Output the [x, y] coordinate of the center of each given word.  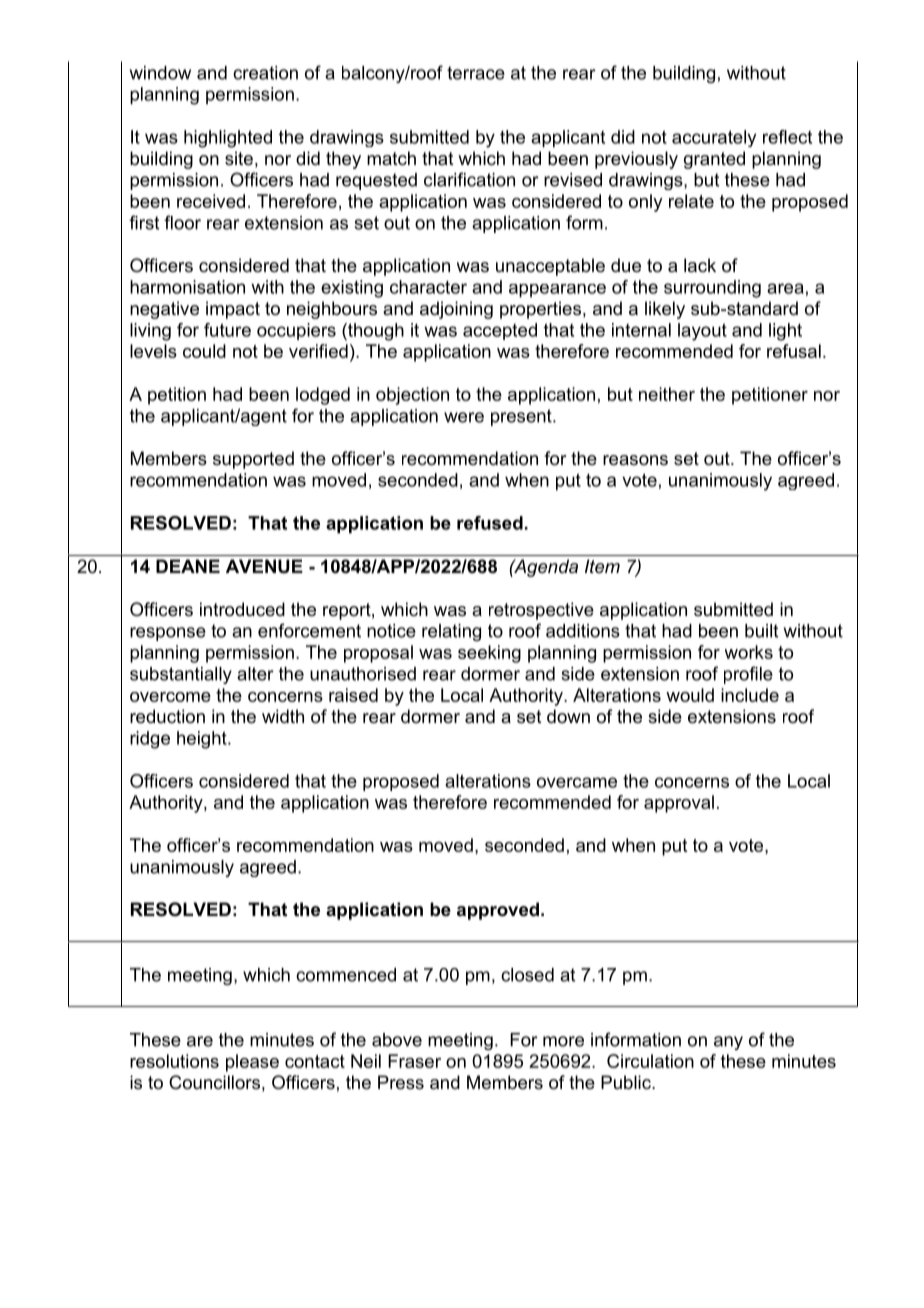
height [203, 740]
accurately [714, 138]
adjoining [456, 310]
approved [498, 911]
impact [233, 310]
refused [490, 523]
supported [253, 460]
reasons [635, 460]
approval [679, 804]
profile [748, 675]
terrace [476, 73]
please [252, 1063]
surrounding [712, 289]
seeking [489, 654]
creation [265, 73]
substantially [181, 675]
